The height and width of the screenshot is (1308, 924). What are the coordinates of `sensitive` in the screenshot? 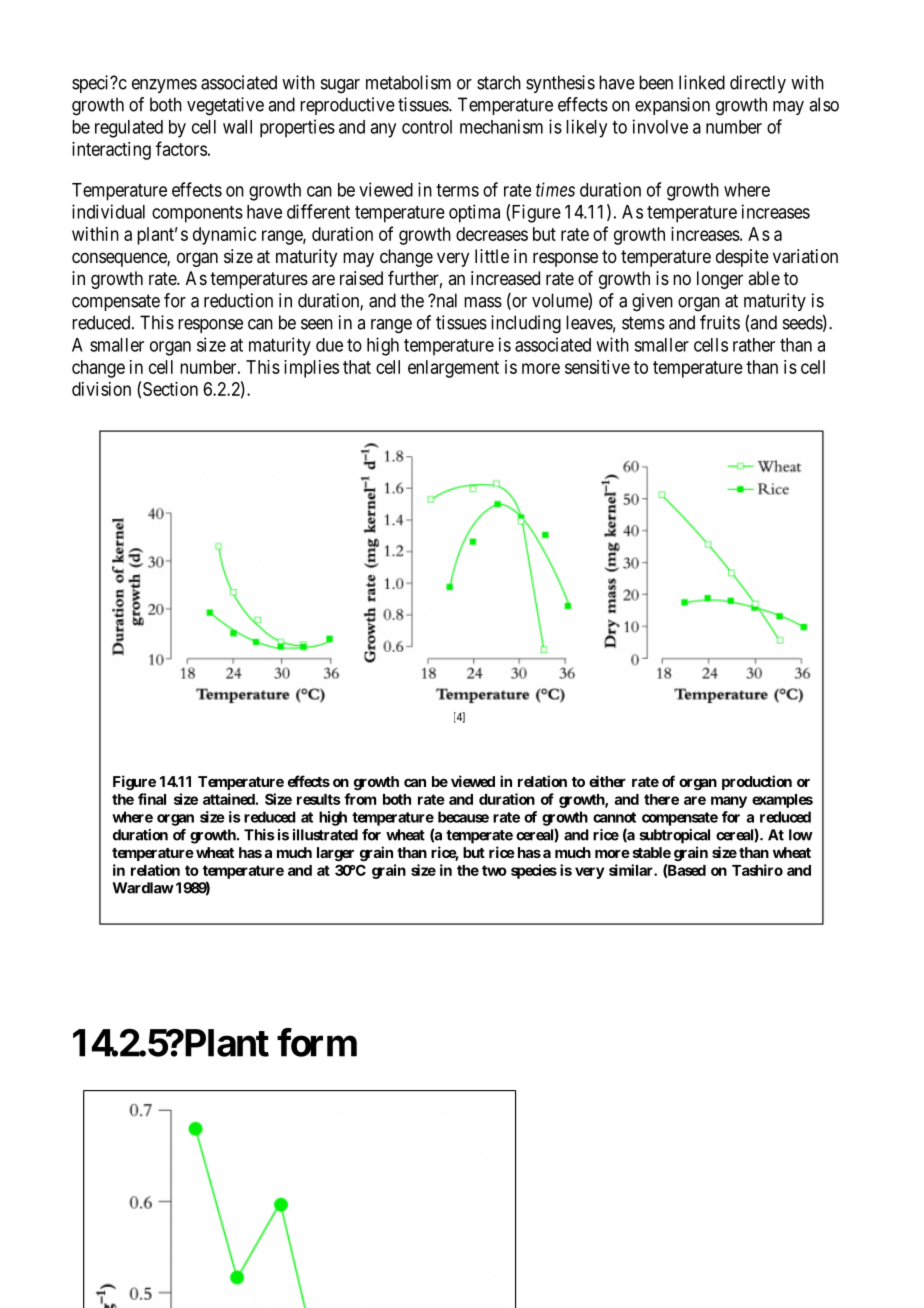 It's located at (597, 367).
